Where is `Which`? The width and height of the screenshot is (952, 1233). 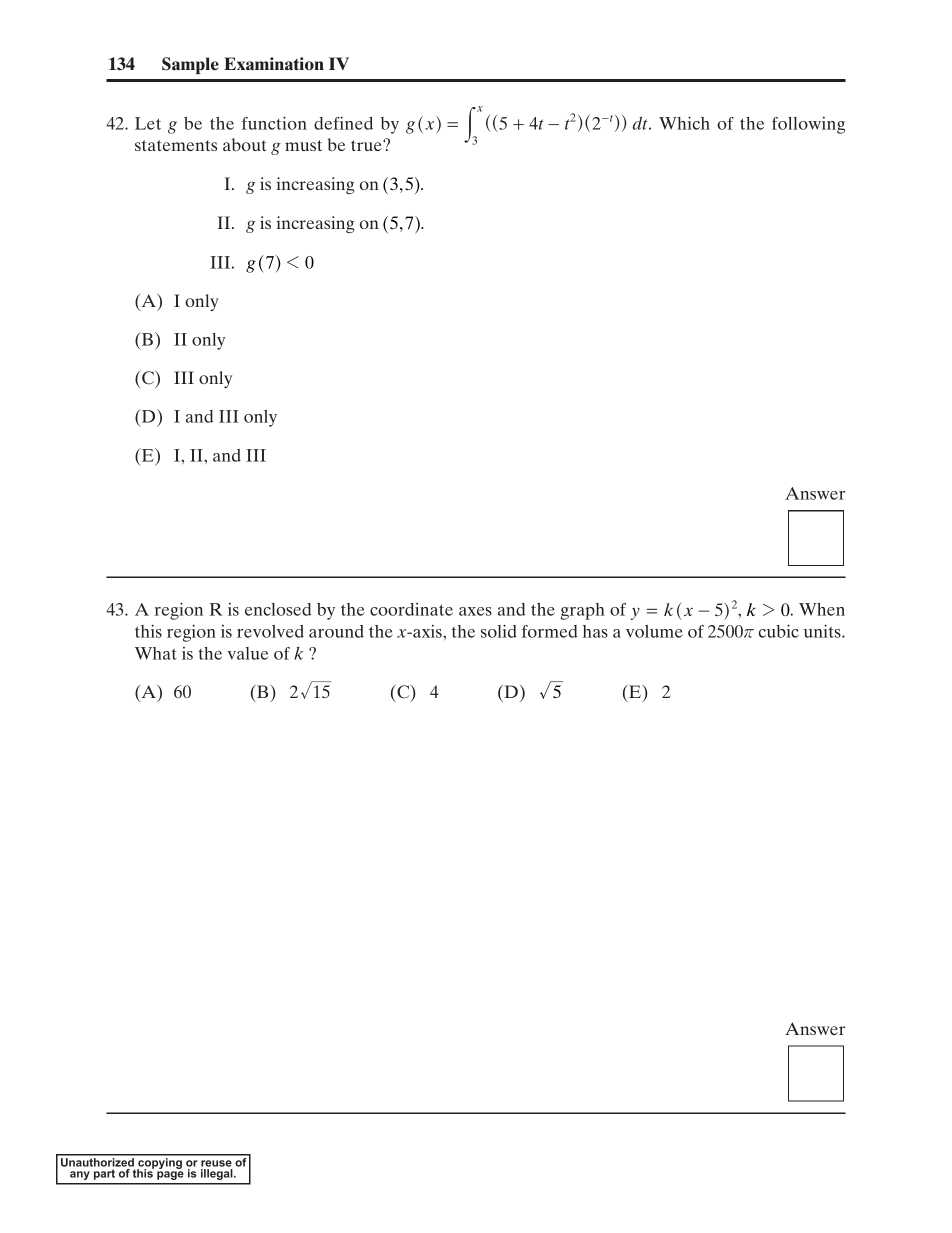 Which is located at coordinates (684, 123).
